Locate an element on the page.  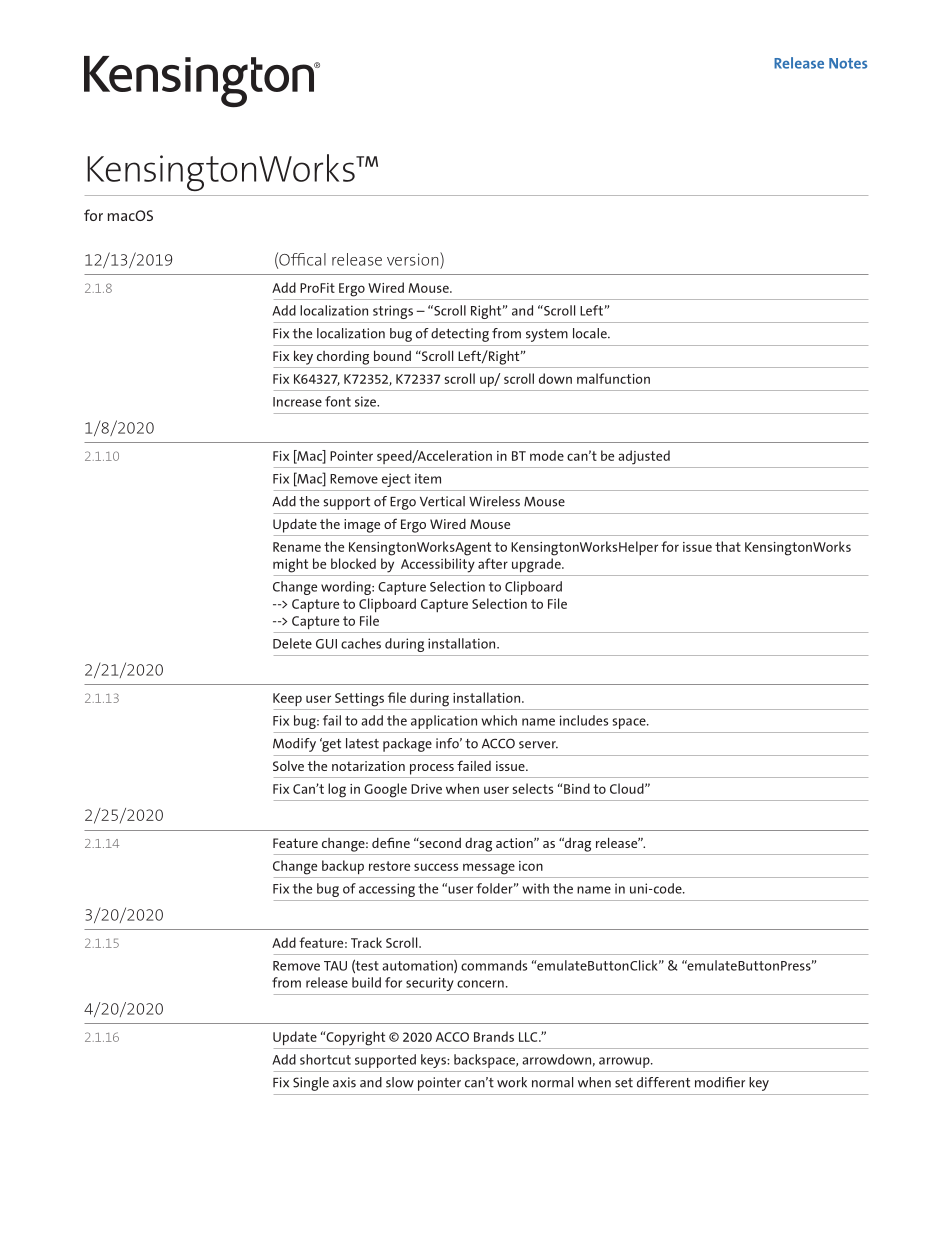
shortcut is located at coordinates (325, 1059).
